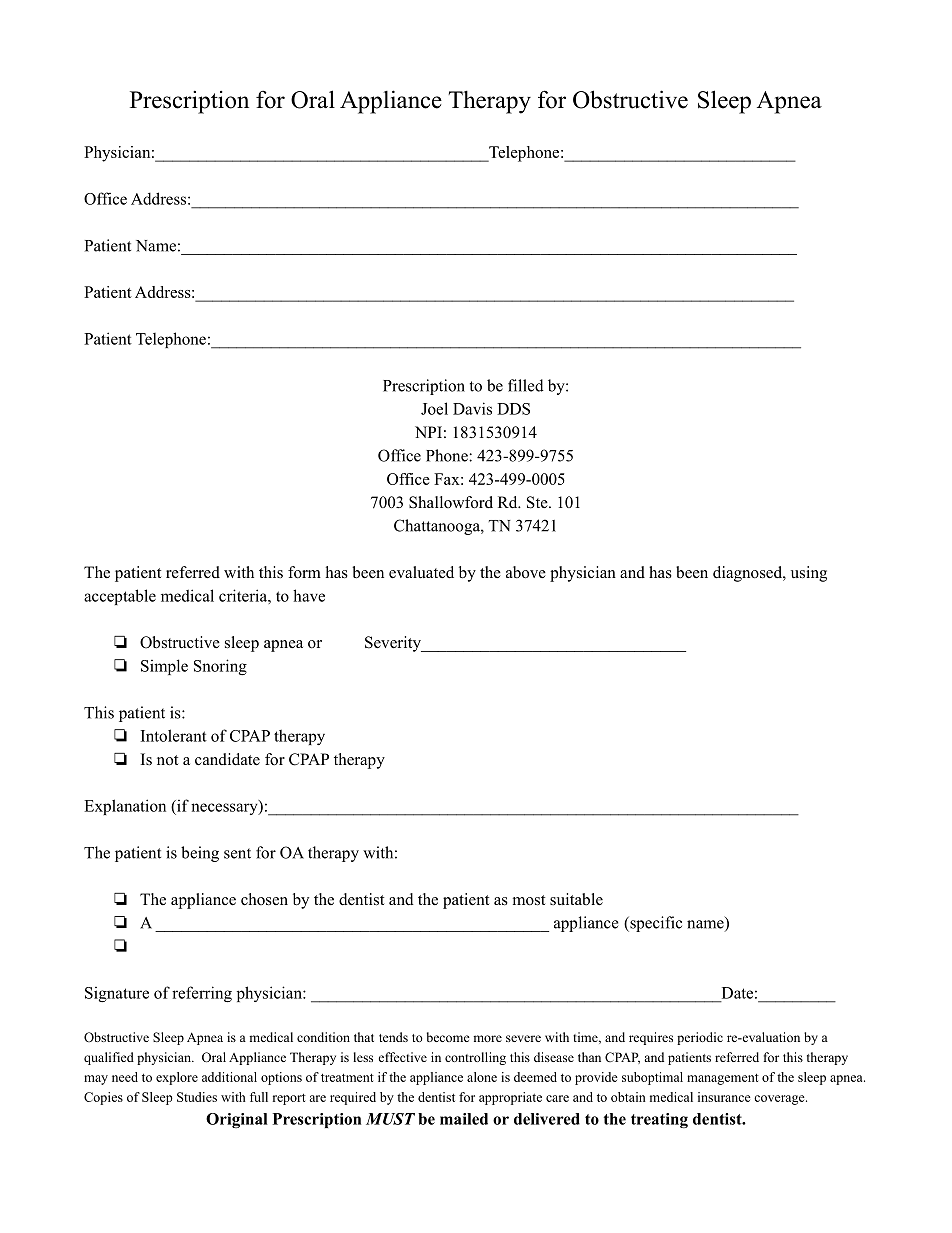 The width and height of the document is (952, 1233). I want to click on Studies, so click(197, 1097).
